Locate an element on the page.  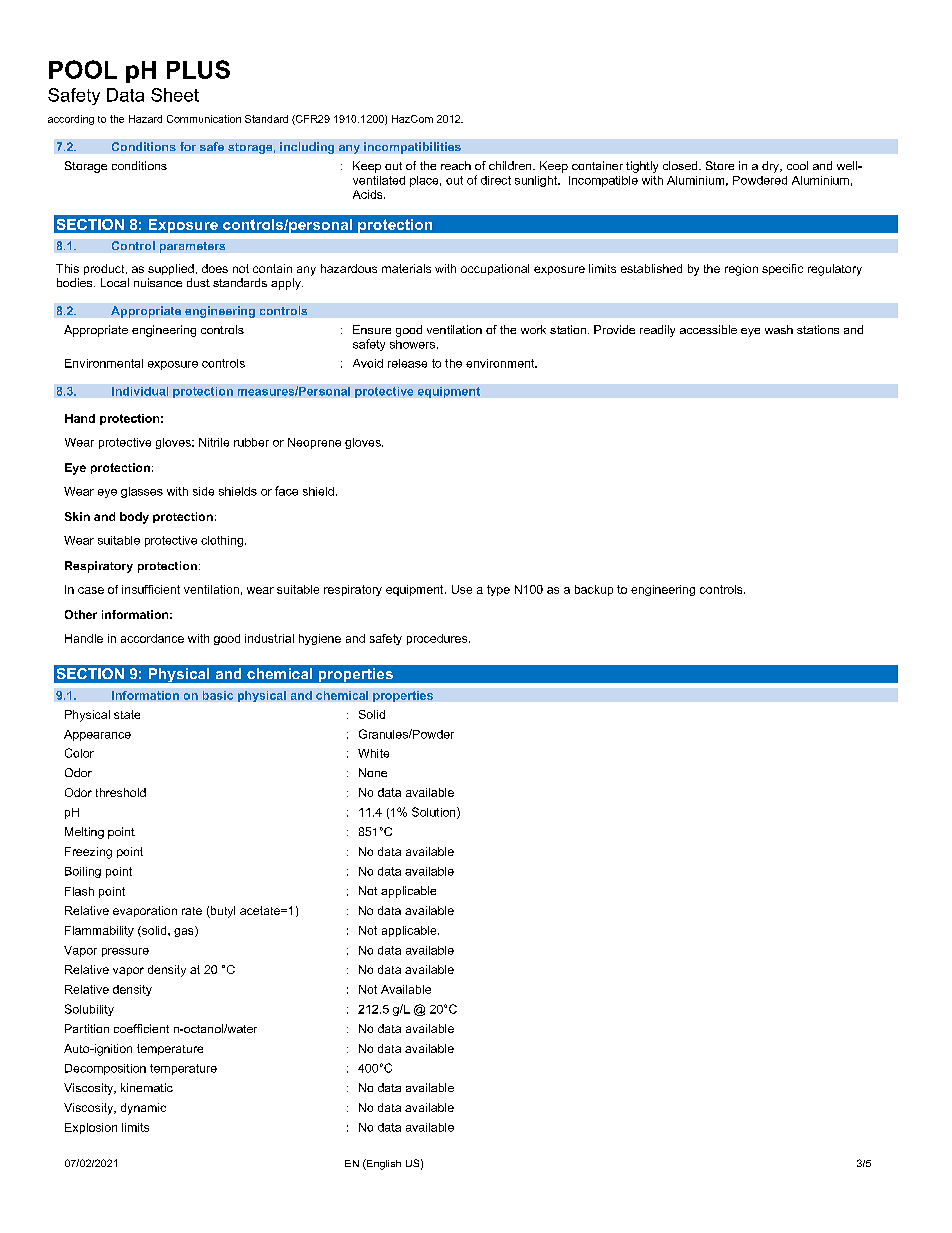
dynamic is located at coordinates (143, 1109).
